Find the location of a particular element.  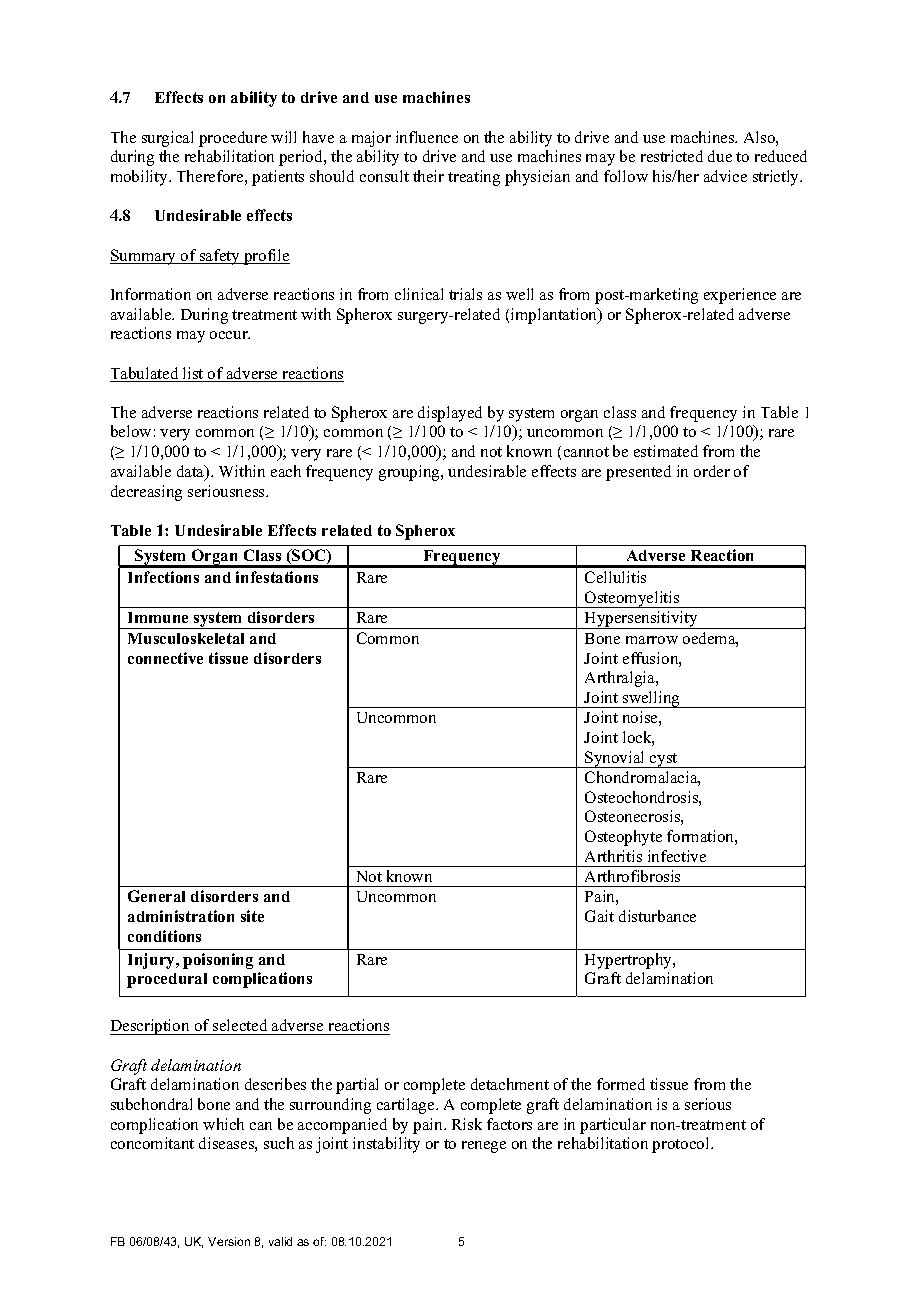

Version is located at coordinates (229, 1241).
